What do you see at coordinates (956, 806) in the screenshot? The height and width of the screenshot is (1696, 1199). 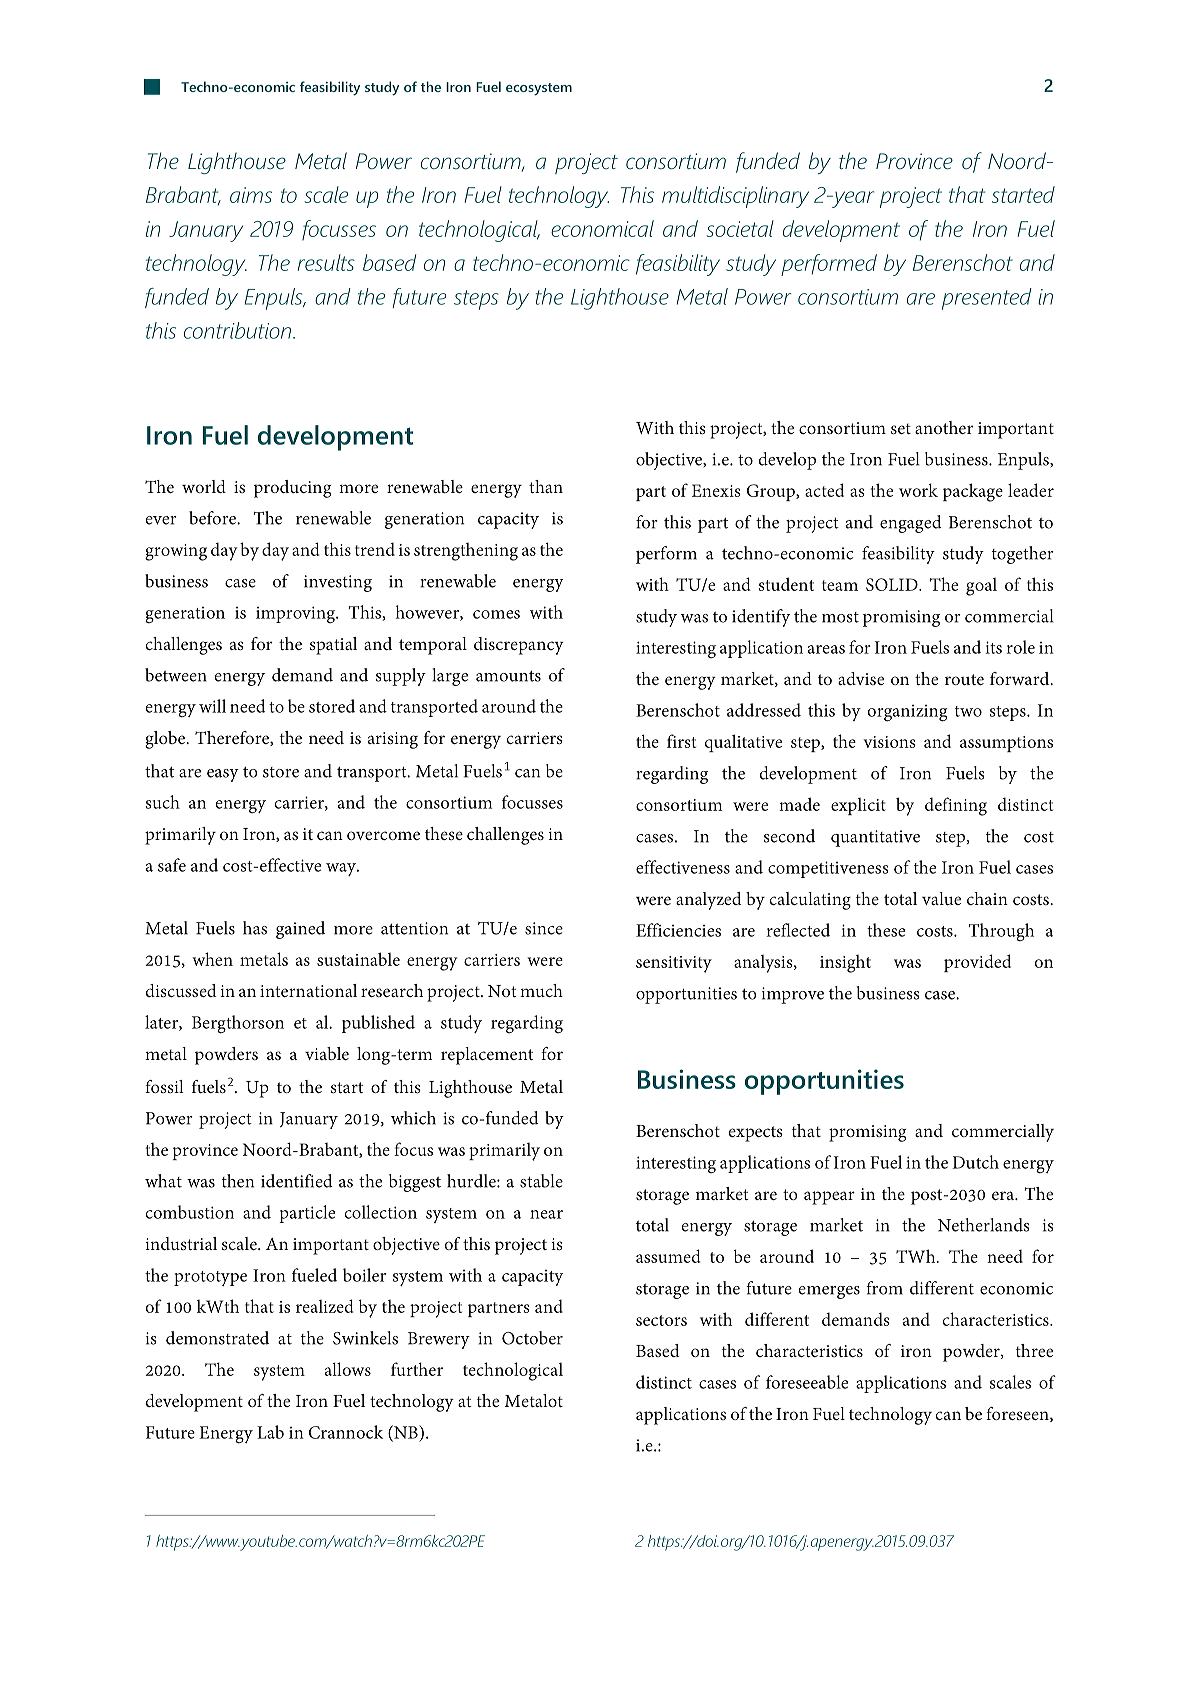 I see `defining` at bounding box center [956, 806].
